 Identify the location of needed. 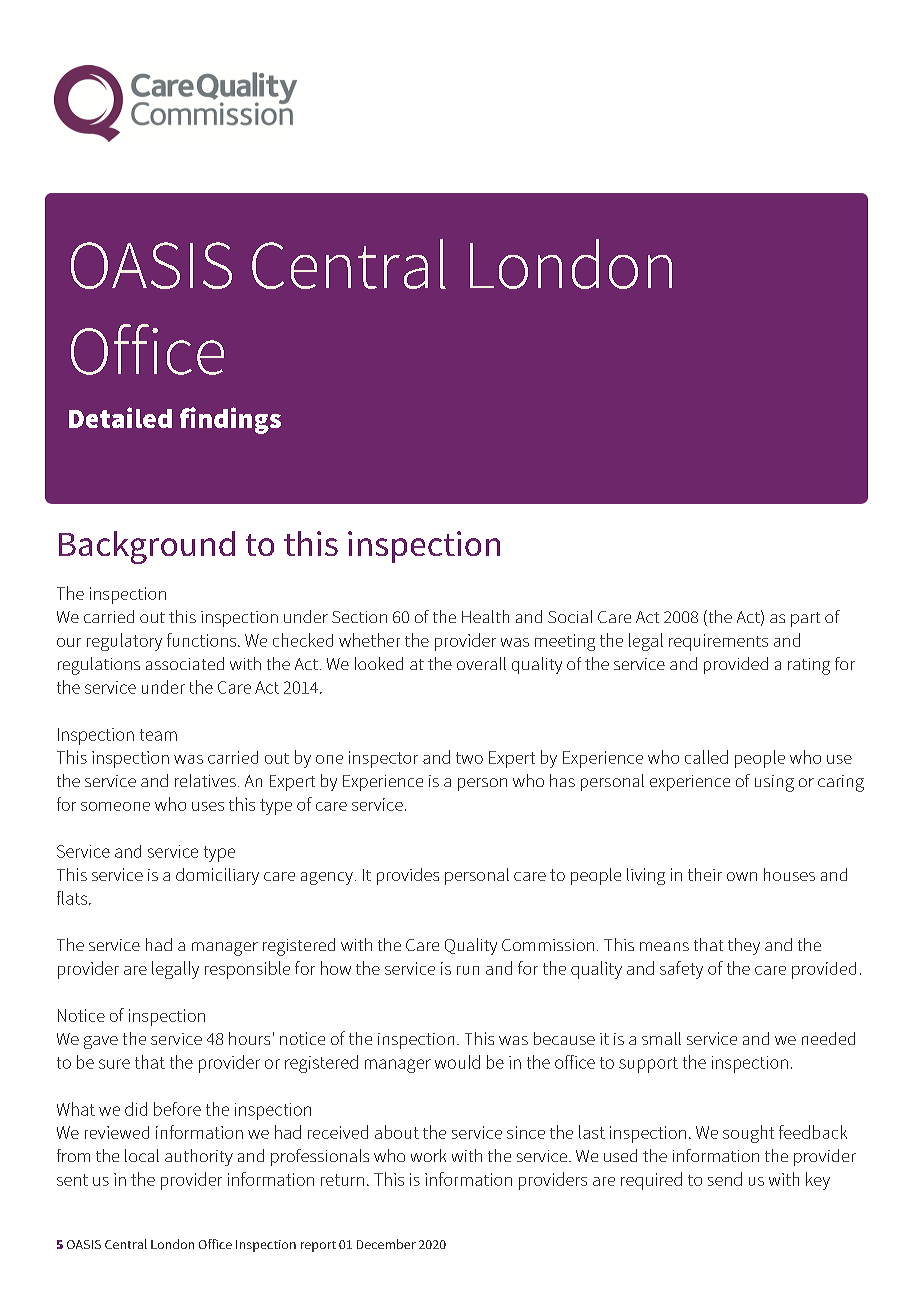
(828, 1038).
